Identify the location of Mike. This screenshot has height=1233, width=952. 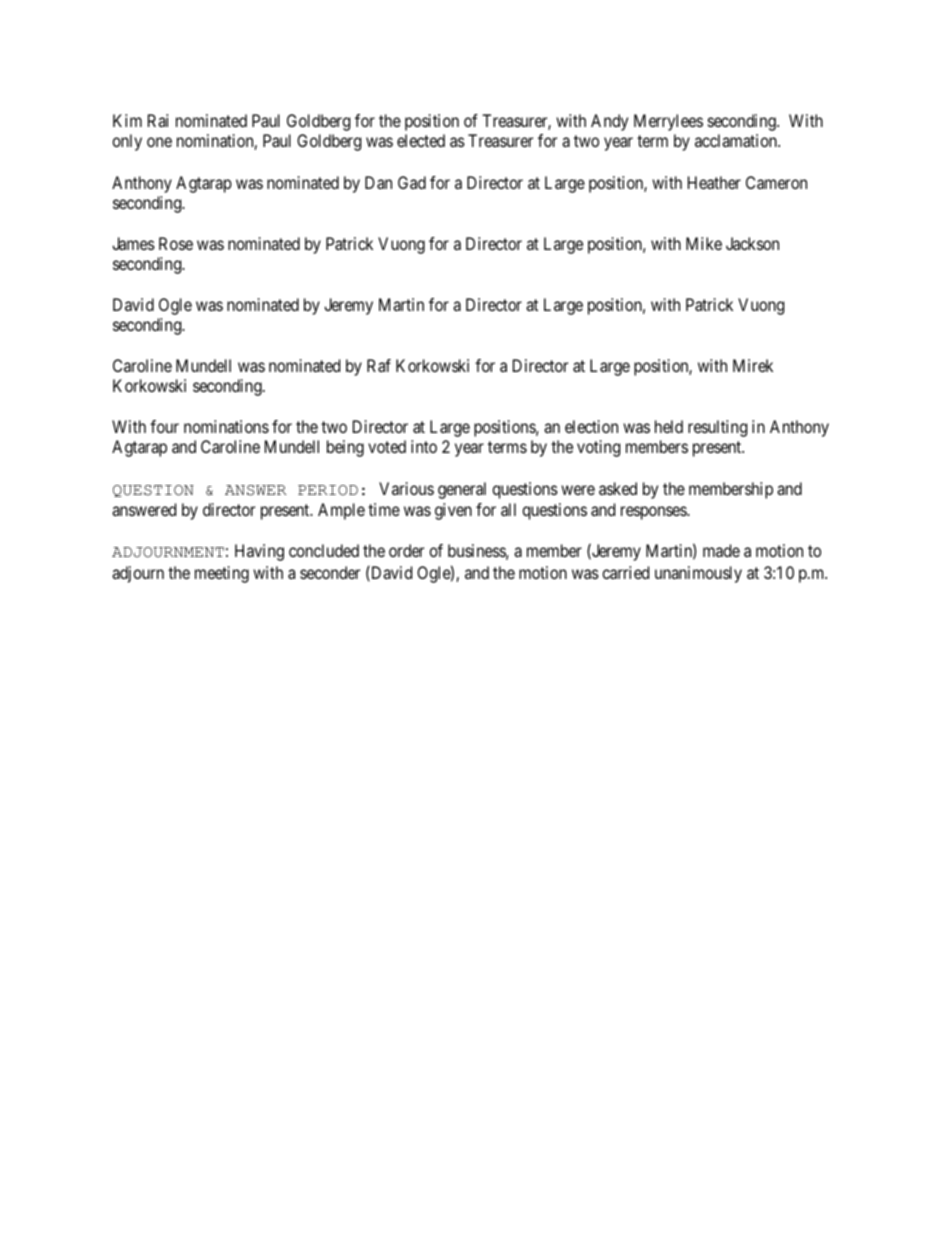
(704, 243).
